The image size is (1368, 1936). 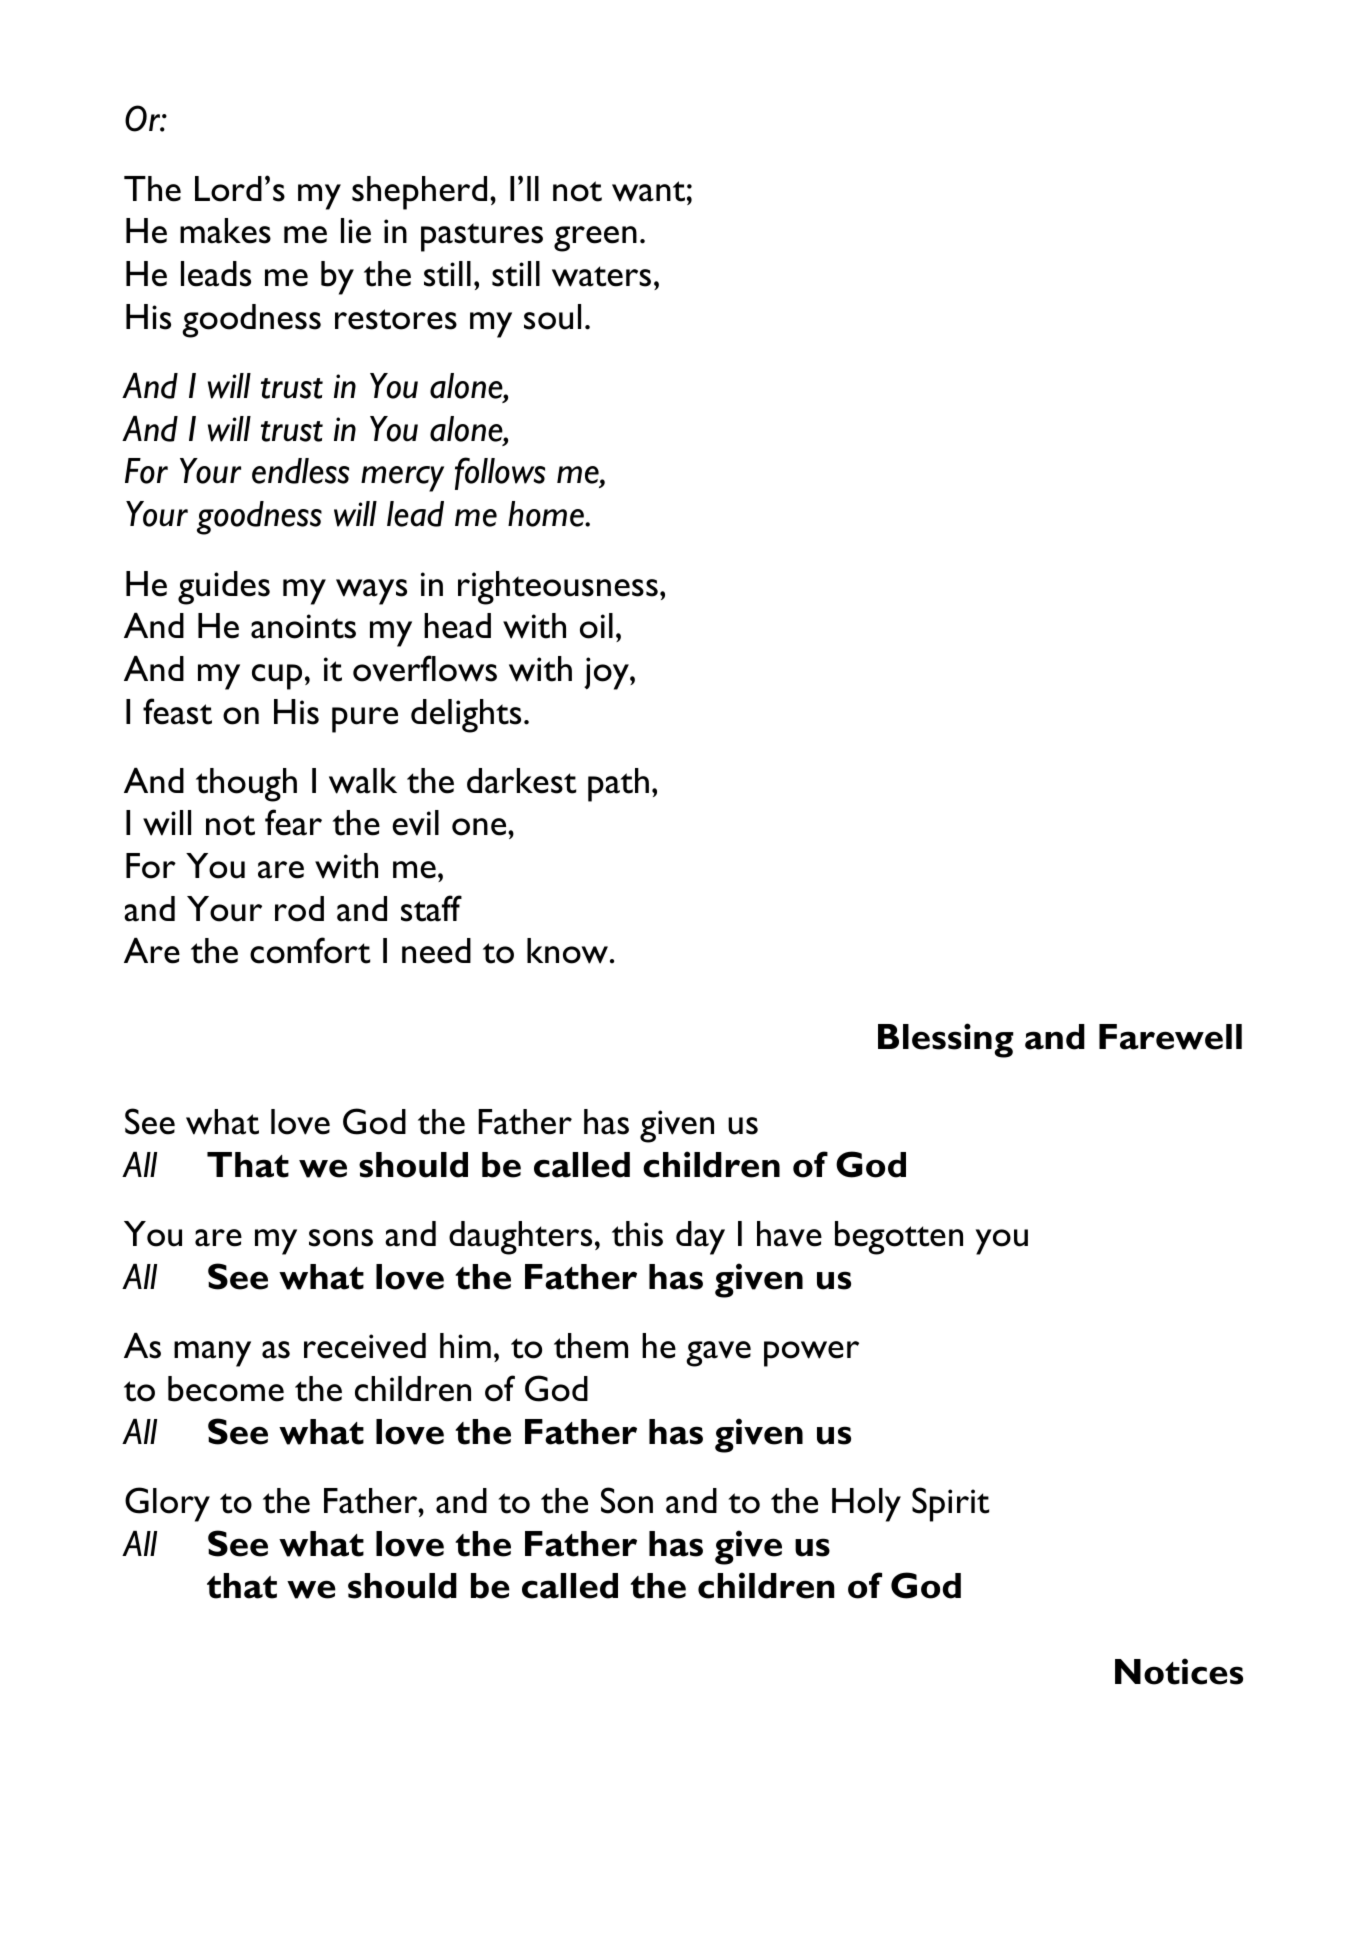 What do you see at coordinates (1170, 1037) in the screenshot?
I see `Farewell` at bounding box center [1170, 1037].
